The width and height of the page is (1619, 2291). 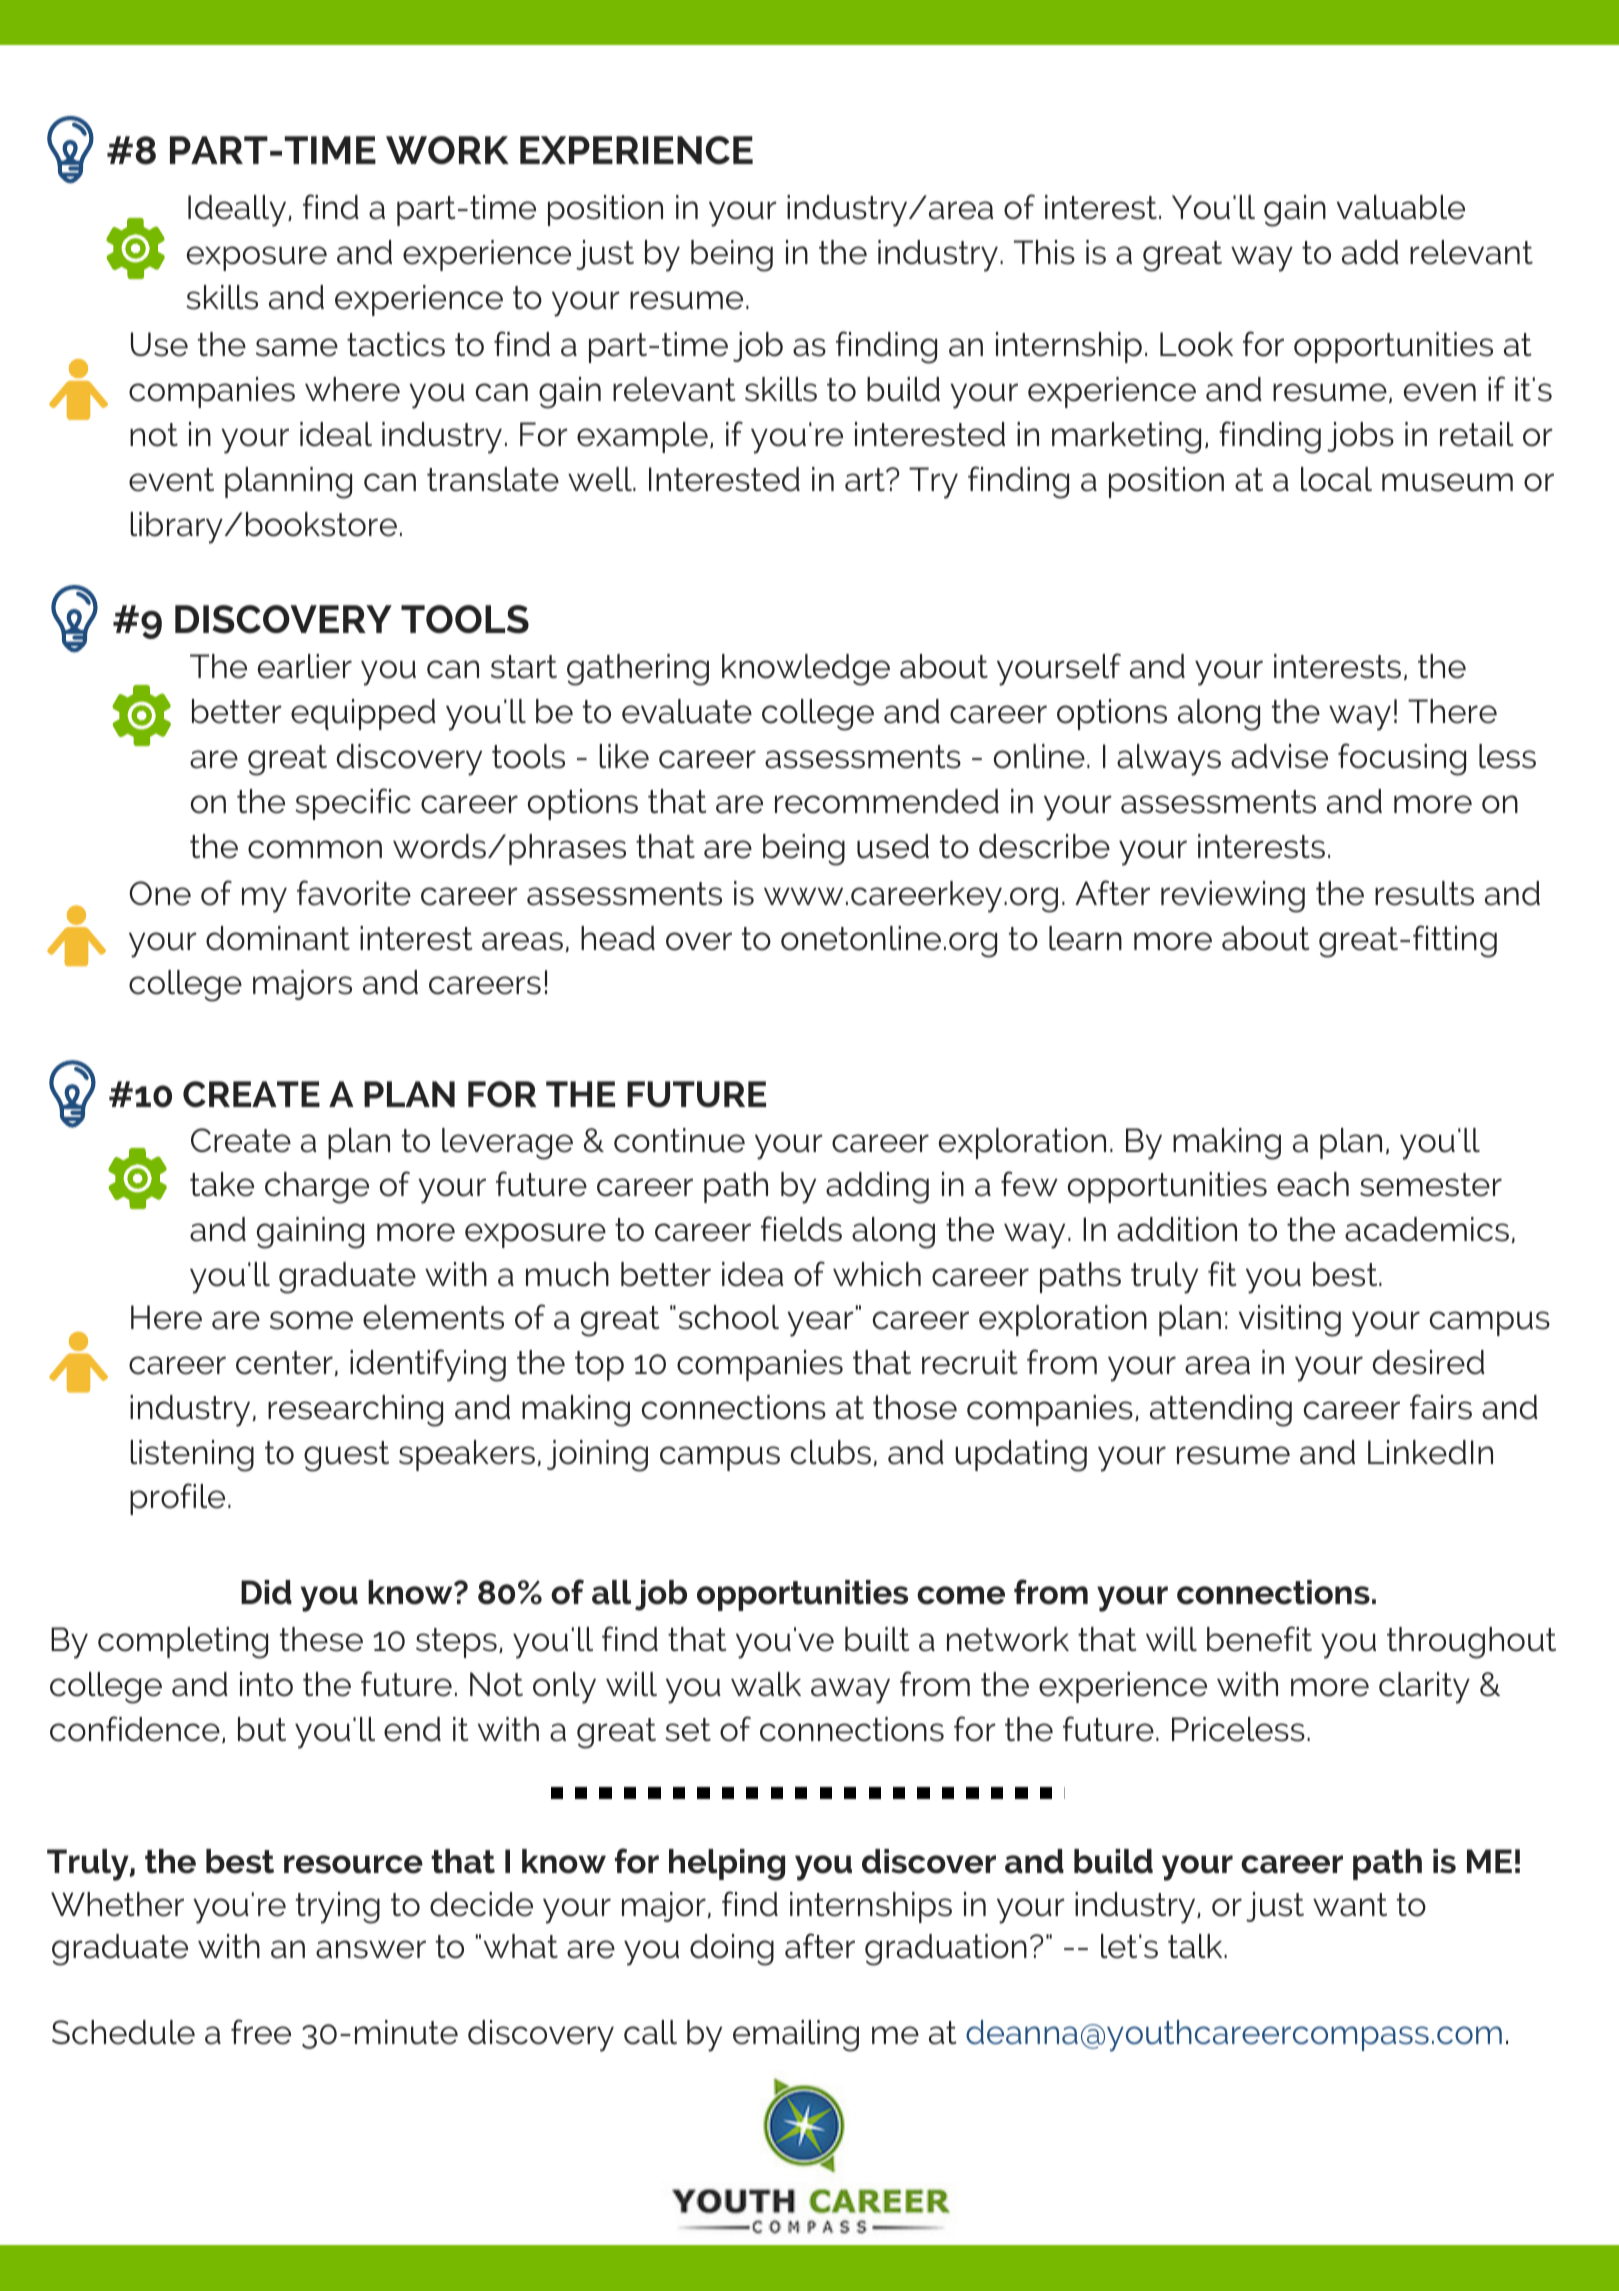 What do you see at coordinates (297, 347) in the page?
I see `same` at bounding box center [297, 347].
